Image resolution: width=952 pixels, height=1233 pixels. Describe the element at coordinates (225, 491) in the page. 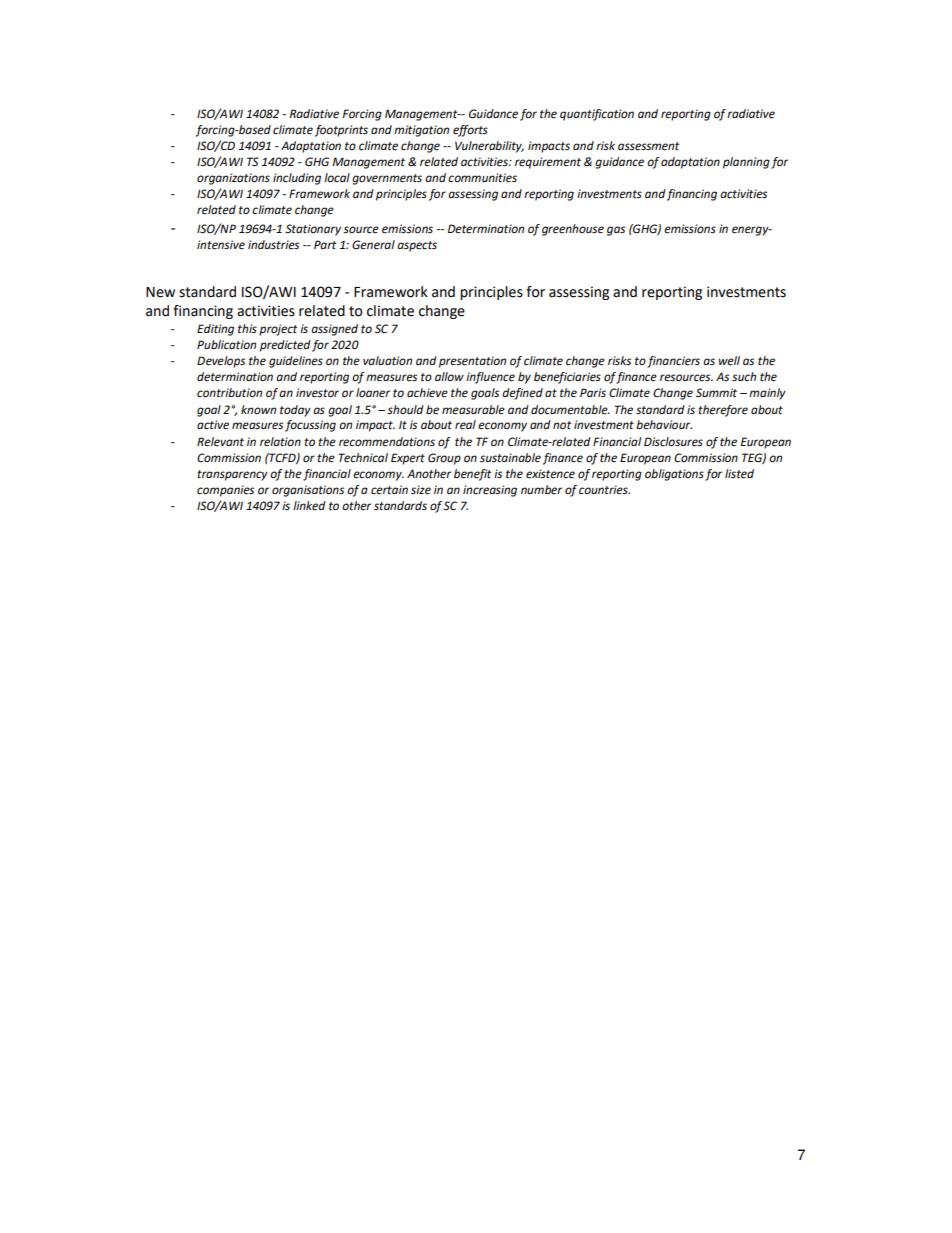

I see `companies` at that location.
